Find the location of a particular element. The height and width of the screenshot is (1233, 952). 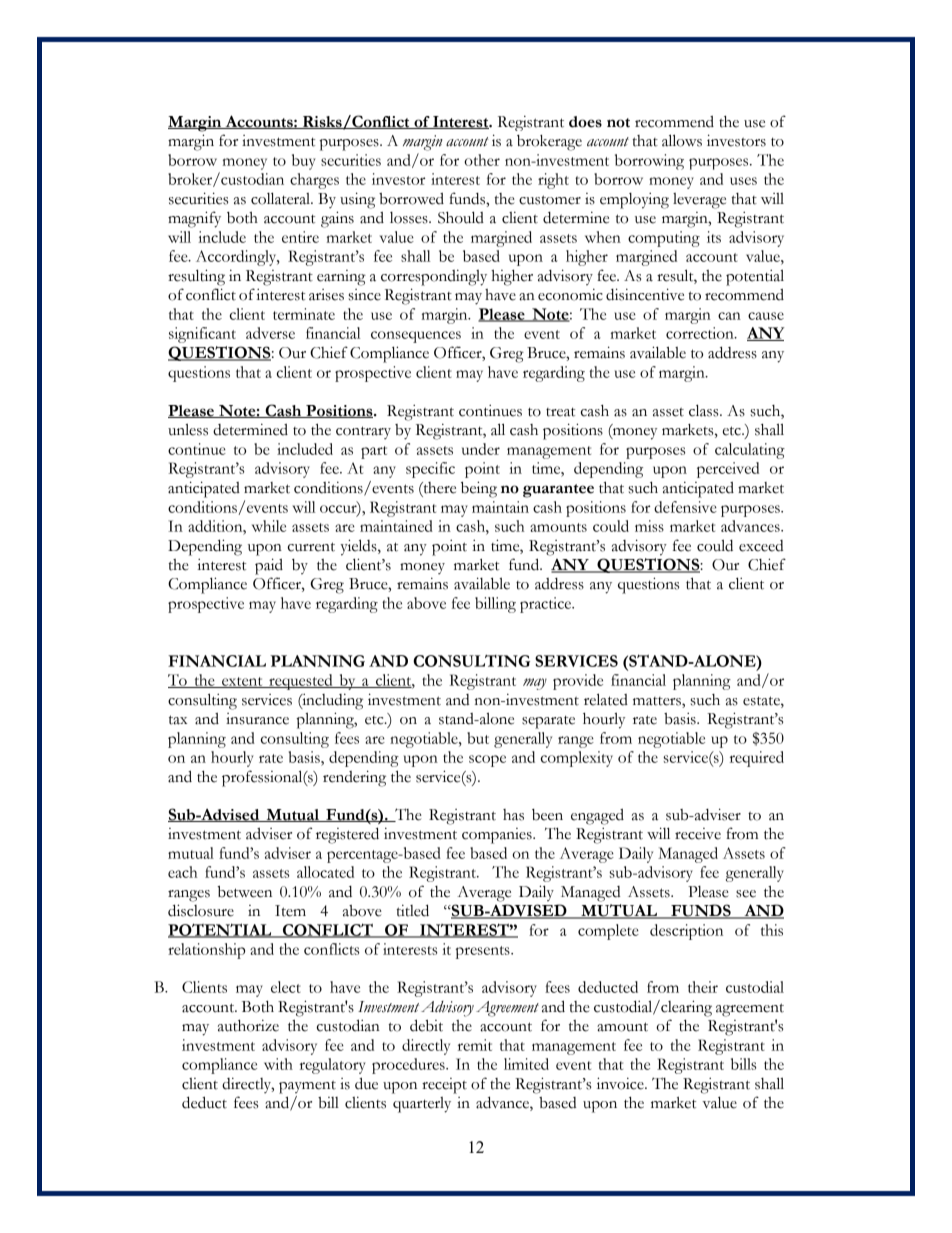

exceed is located at coordinates (761, 546).
